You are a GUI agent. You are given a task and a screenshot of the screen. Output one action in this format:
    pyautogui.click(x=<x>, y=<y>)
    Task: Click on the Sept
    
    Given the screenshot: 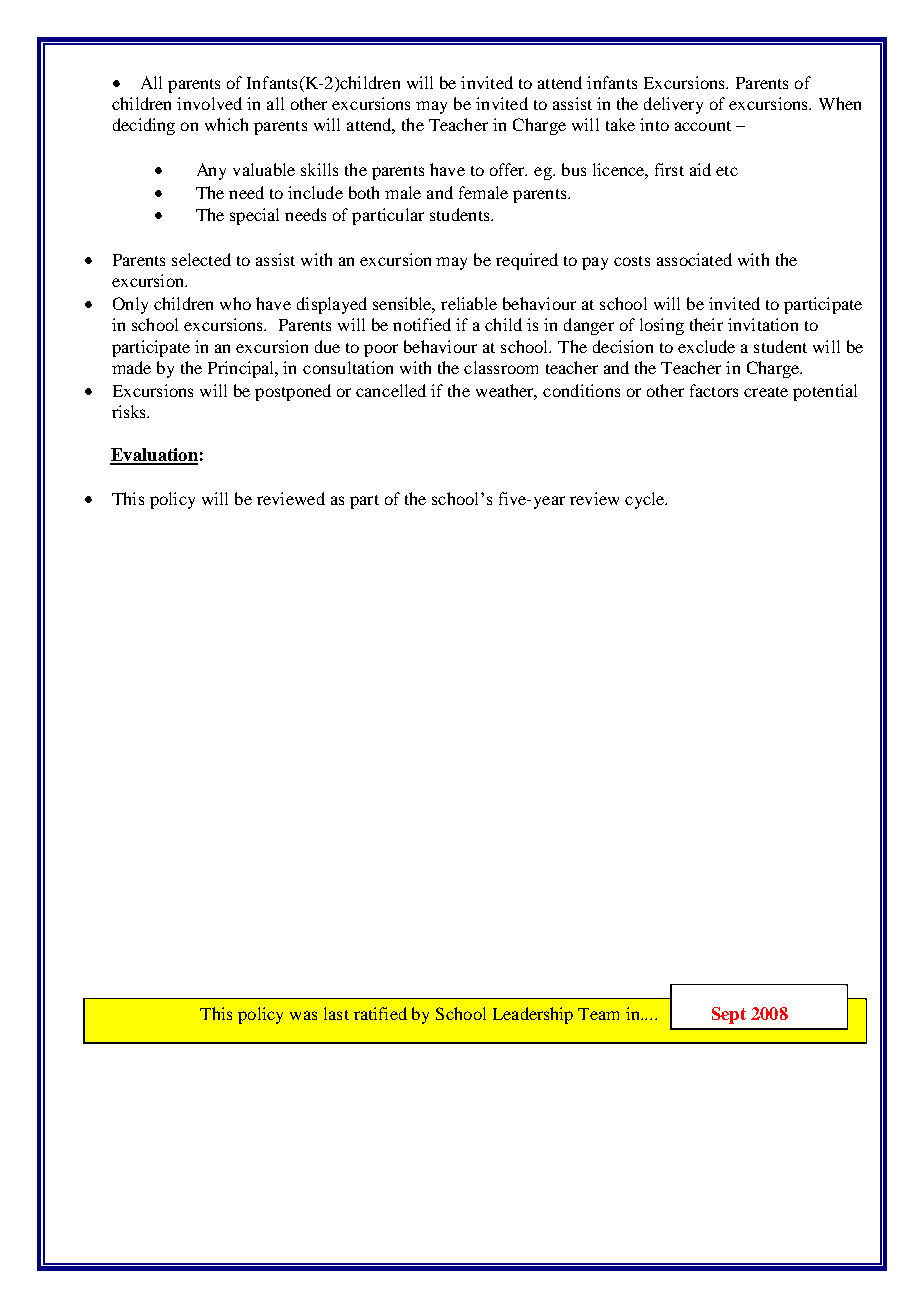 What is the action you would take?
    pyautogui.click(x=729, y=1015)
